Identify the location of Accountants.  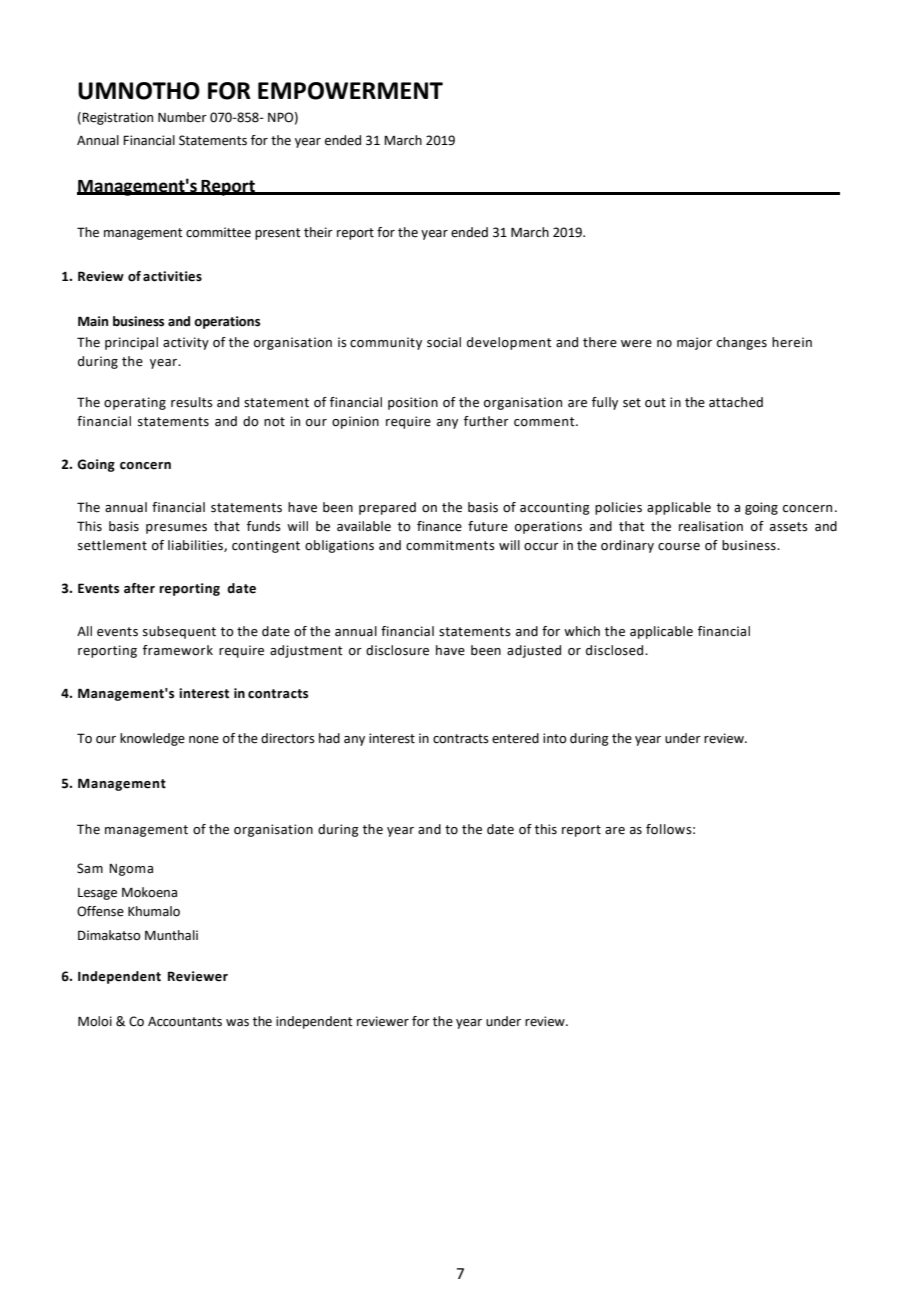
(185, 1022).
